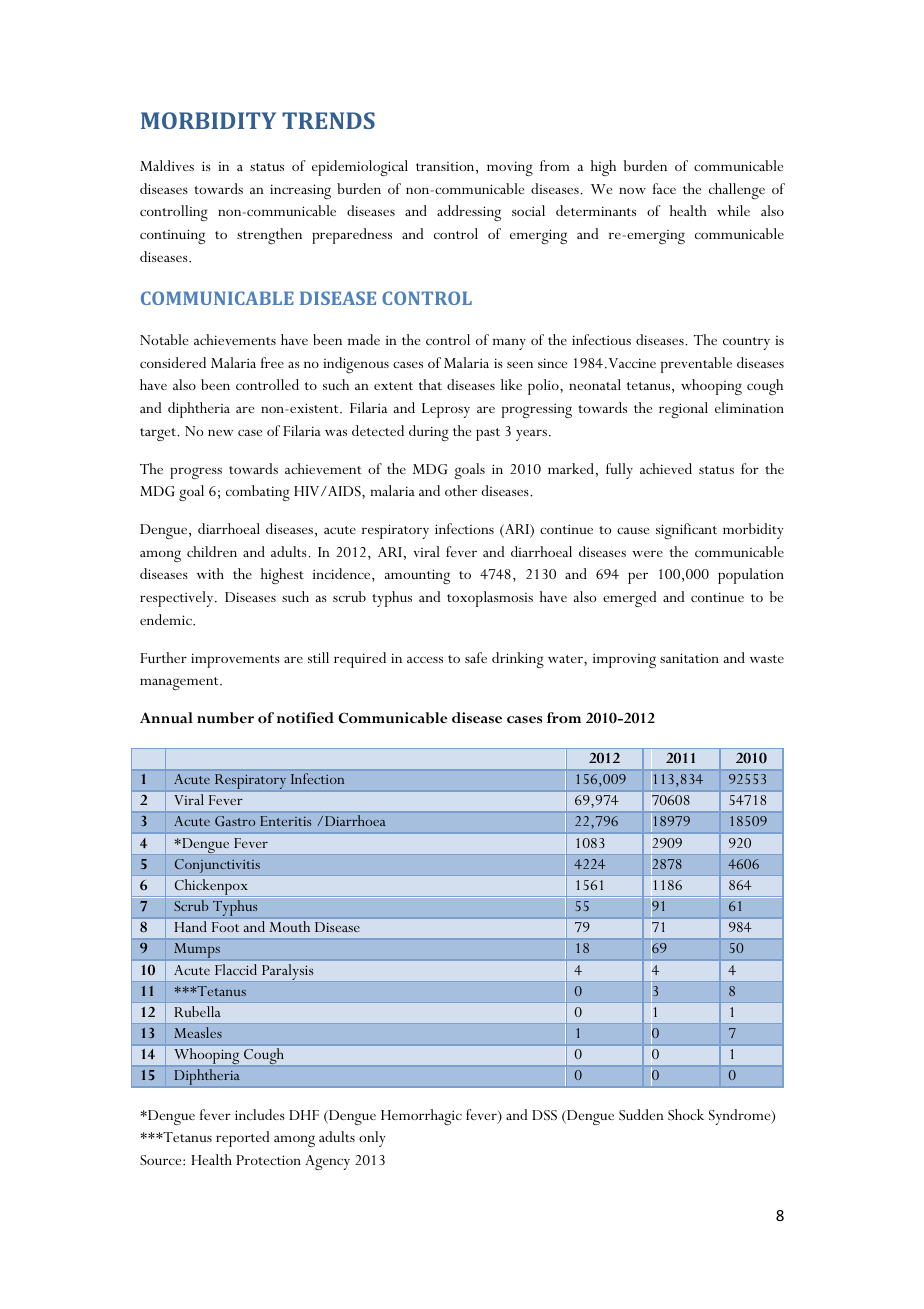 Image resolution: width=924 pixels, height=1309 pixels. What do you see at coordinates (689, 658) in the page?
I see `sanitation` at bounding box center [689, 658].
